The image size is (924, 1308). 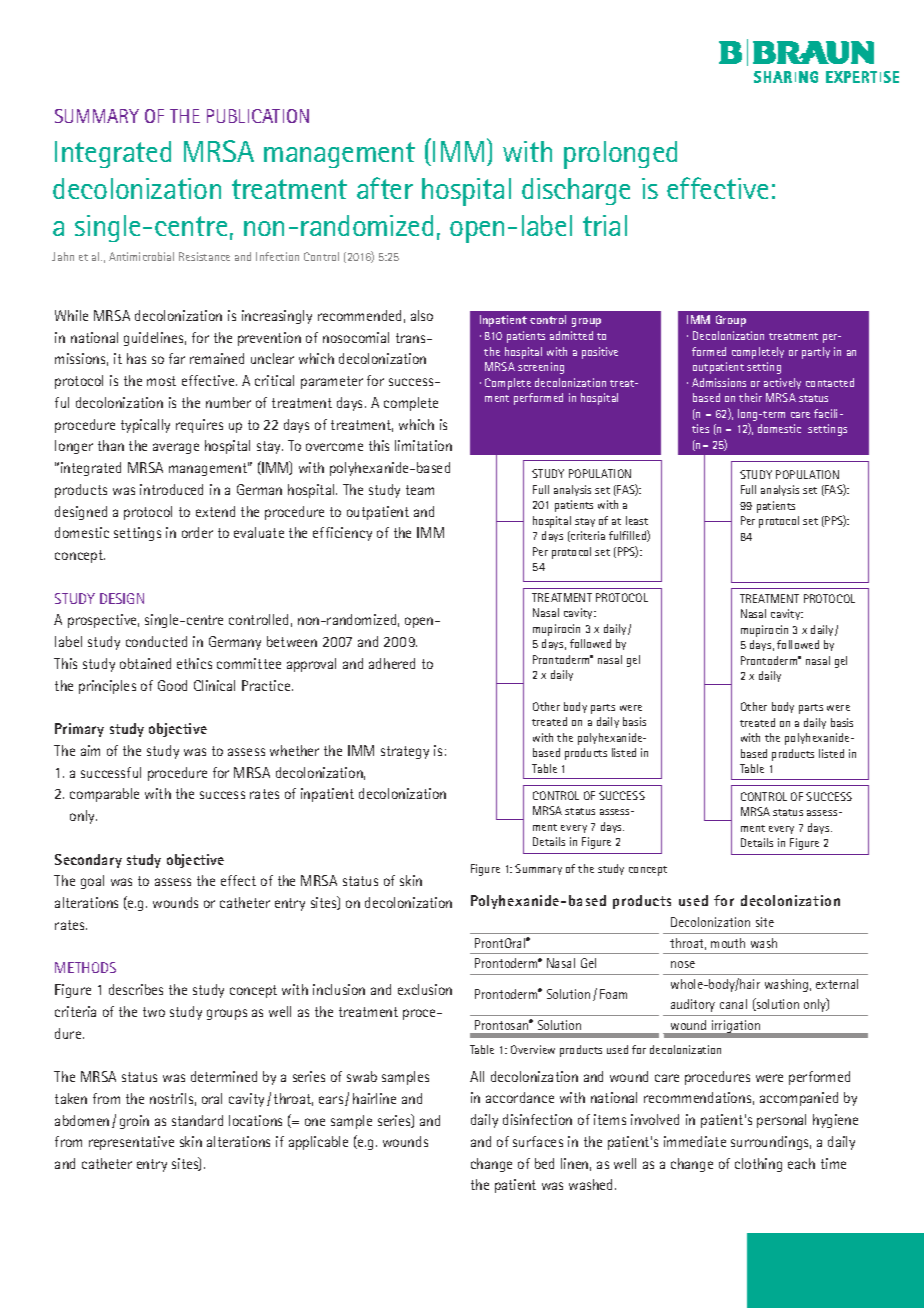 I want to click on most, so click(x=161, y=381).
